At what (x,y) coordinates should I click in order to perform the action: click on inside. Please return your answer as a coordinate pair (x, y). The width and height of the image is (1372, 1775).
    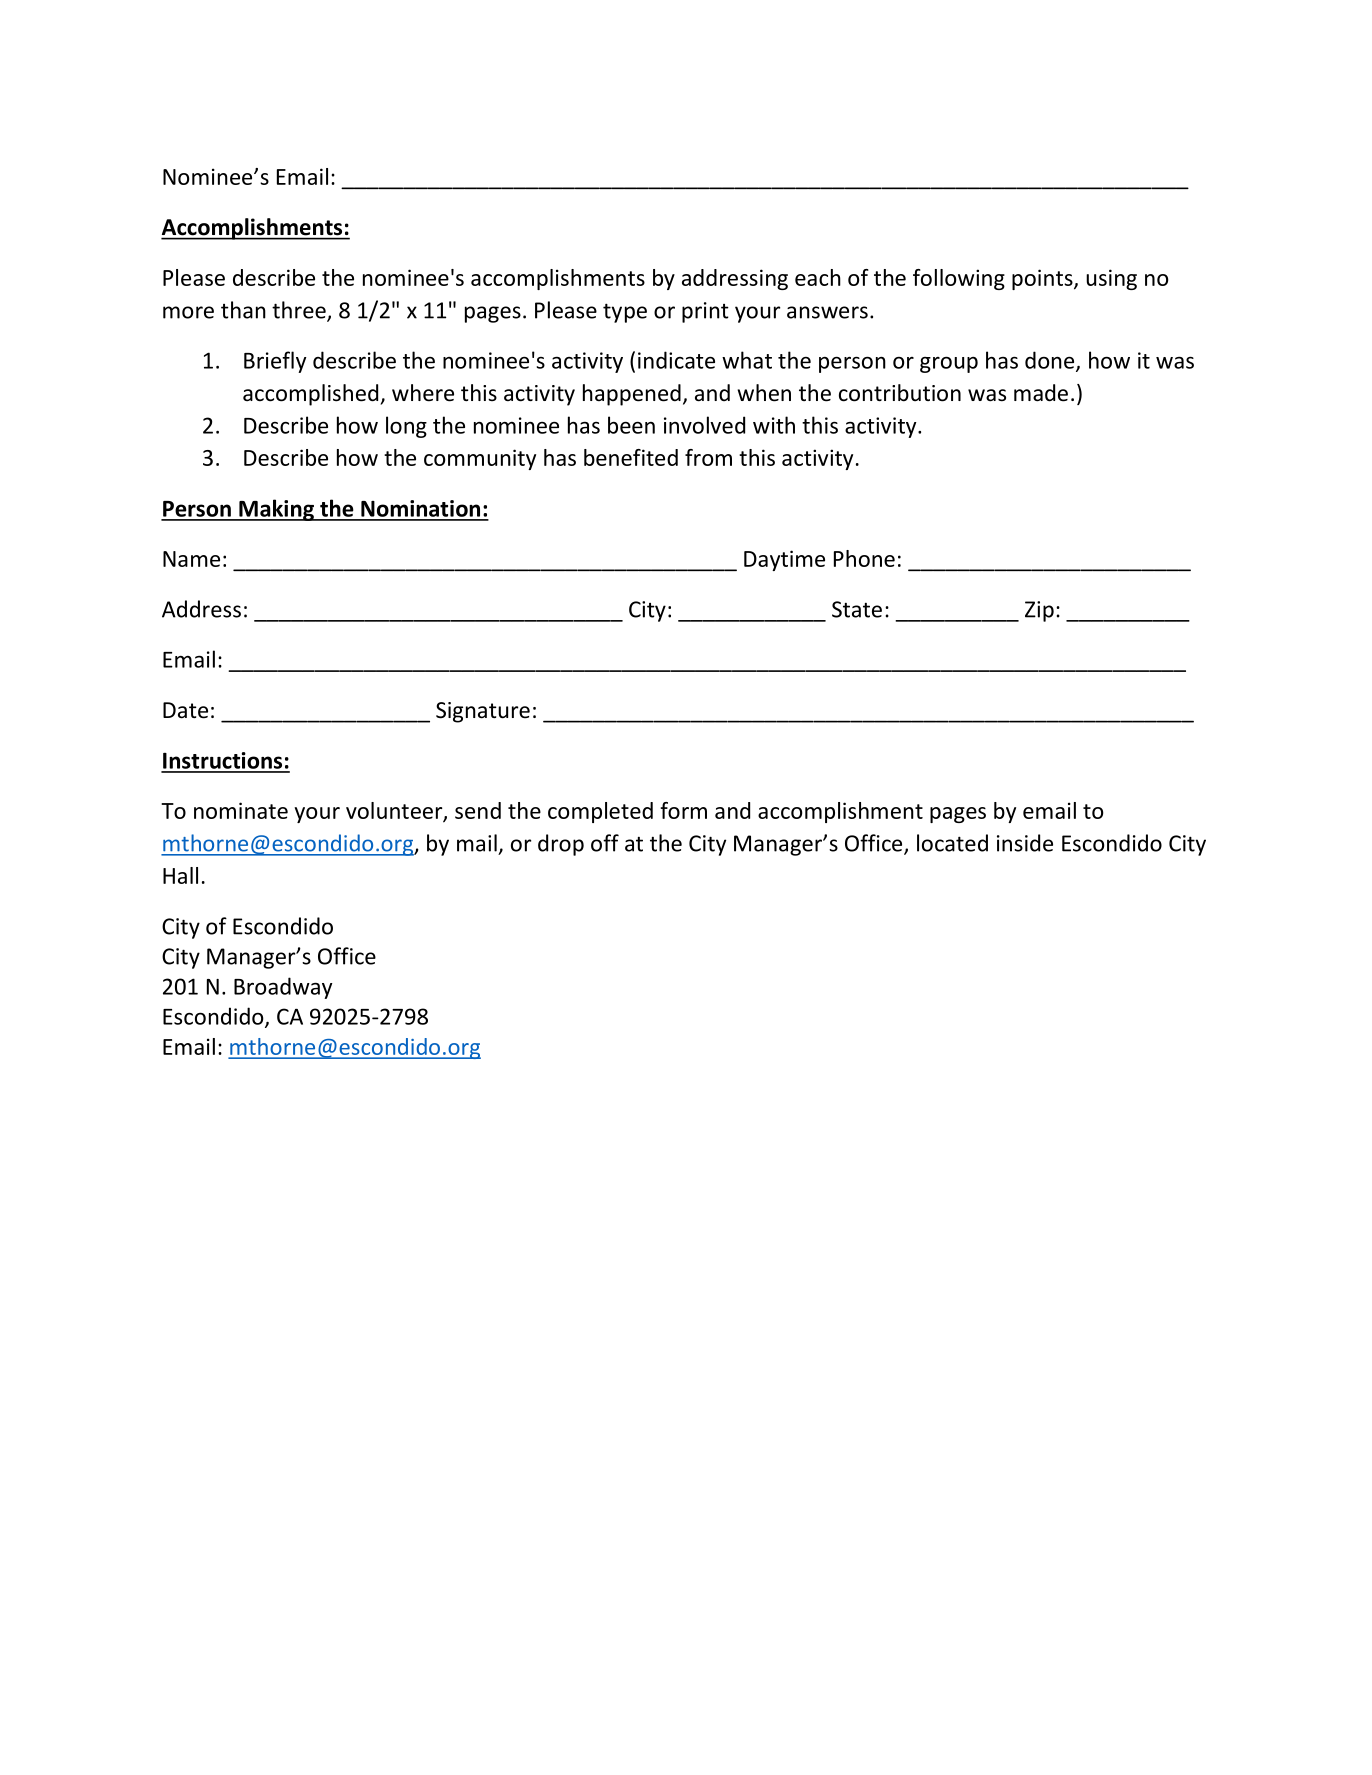
    Looking at the image, I should click on (1025, 843).
